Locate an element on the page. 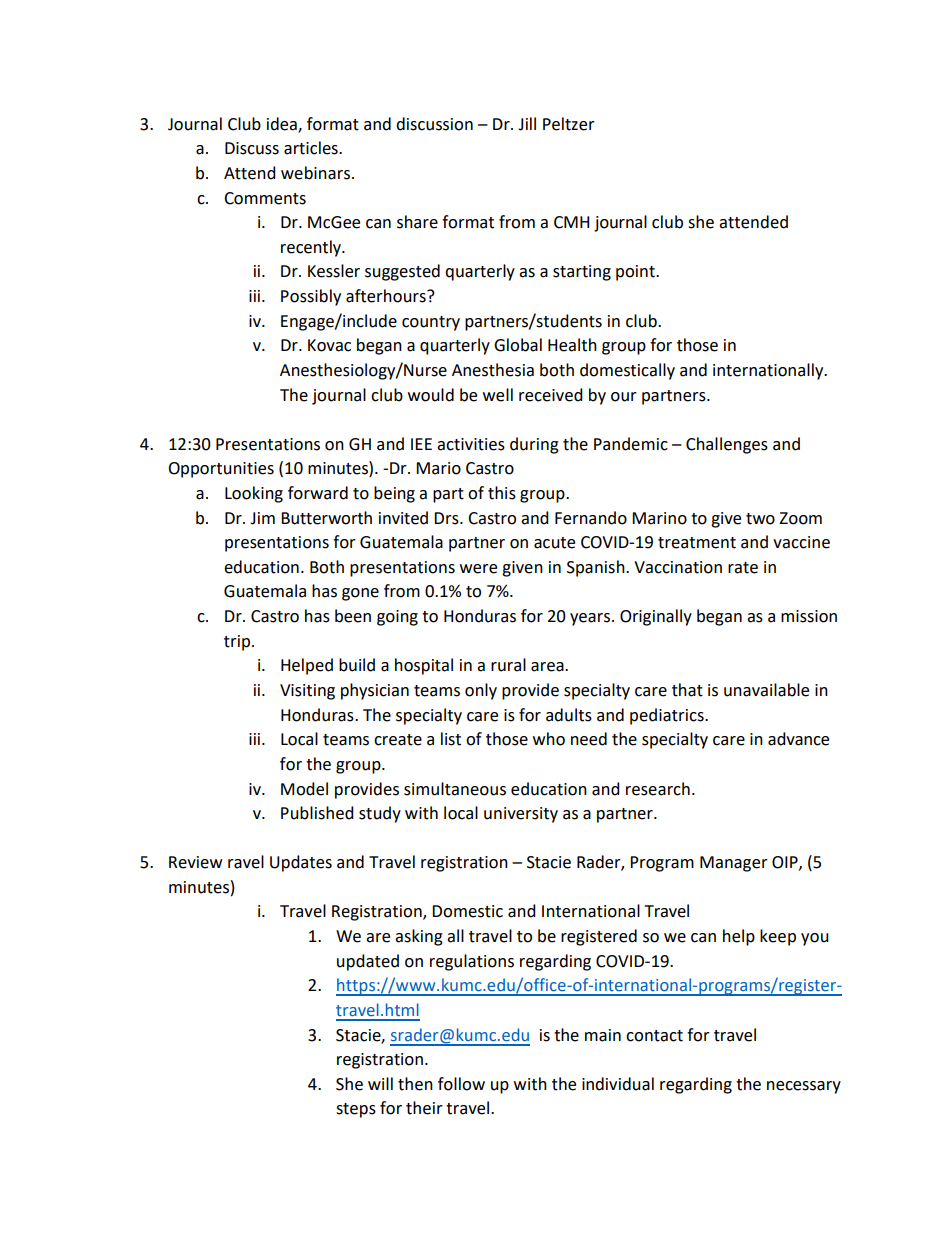 The image size is (952, 1233). point is located at coordinates (636, 273).
